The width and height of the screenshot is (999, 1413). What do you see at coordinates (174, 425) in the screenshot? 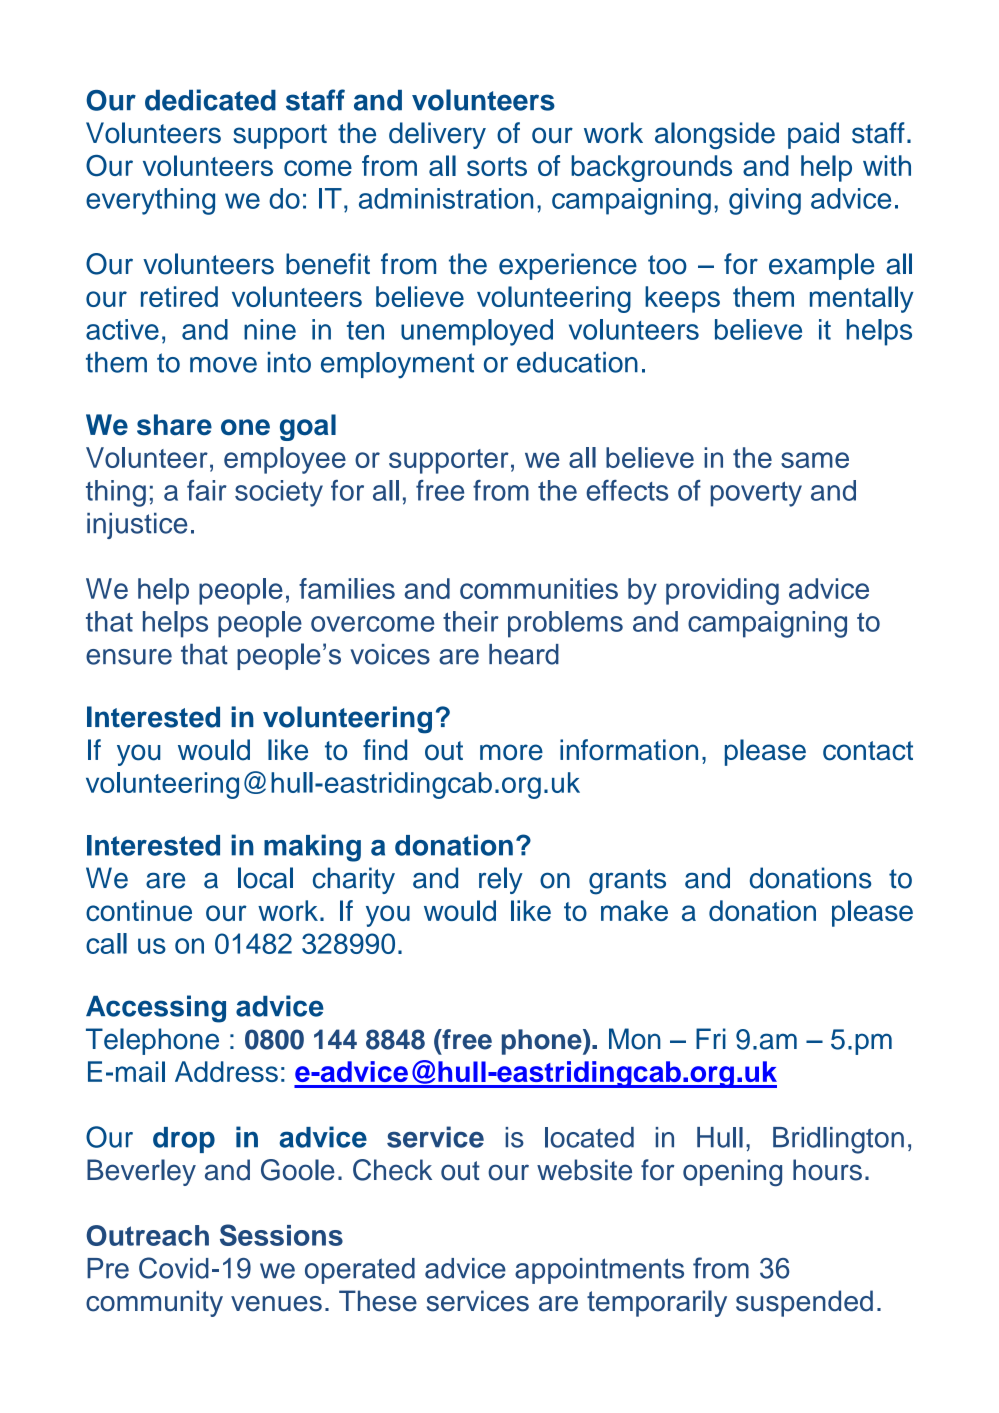
I see `share` at bounding box center [174, 425].
